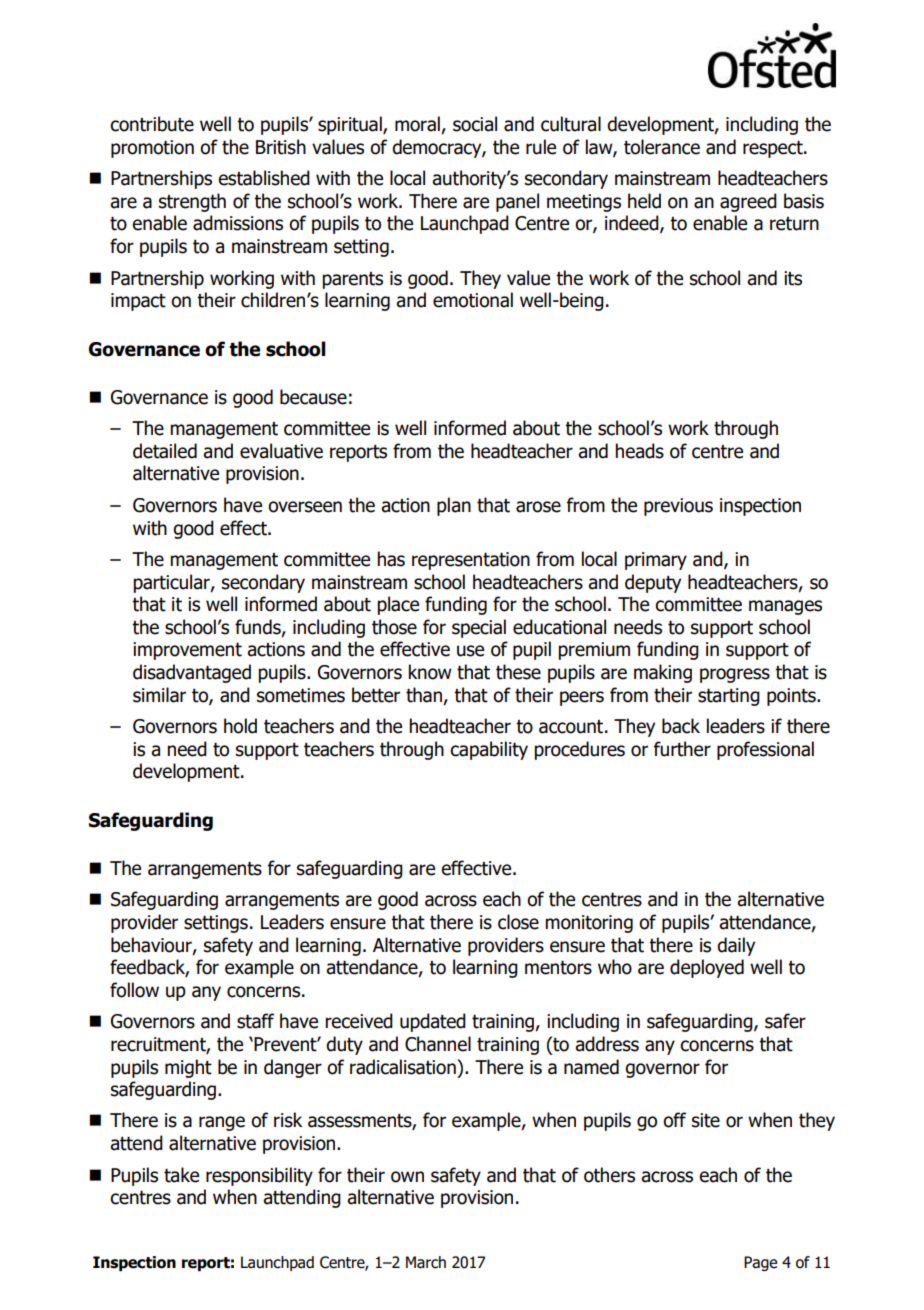 This page has height=1310, width=924. What do you see at coordinates (475, 124) in the page?
I see `social` at bounding box center [475, 124].
